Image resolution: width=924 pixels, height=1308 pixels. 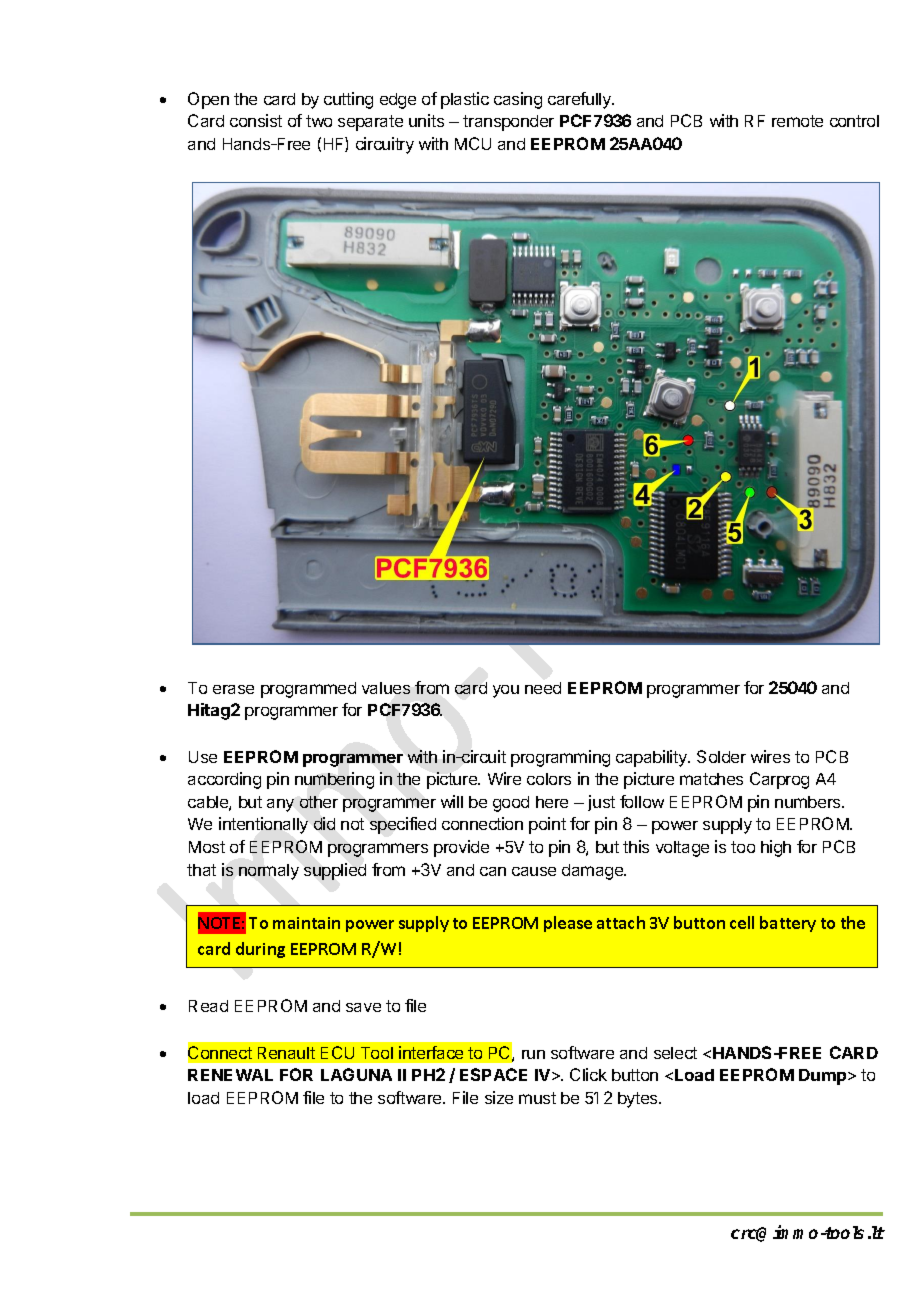 What do you see at coordinates (508, 123) in the document?
I see `transponder` at bounding box center [508, 123].
